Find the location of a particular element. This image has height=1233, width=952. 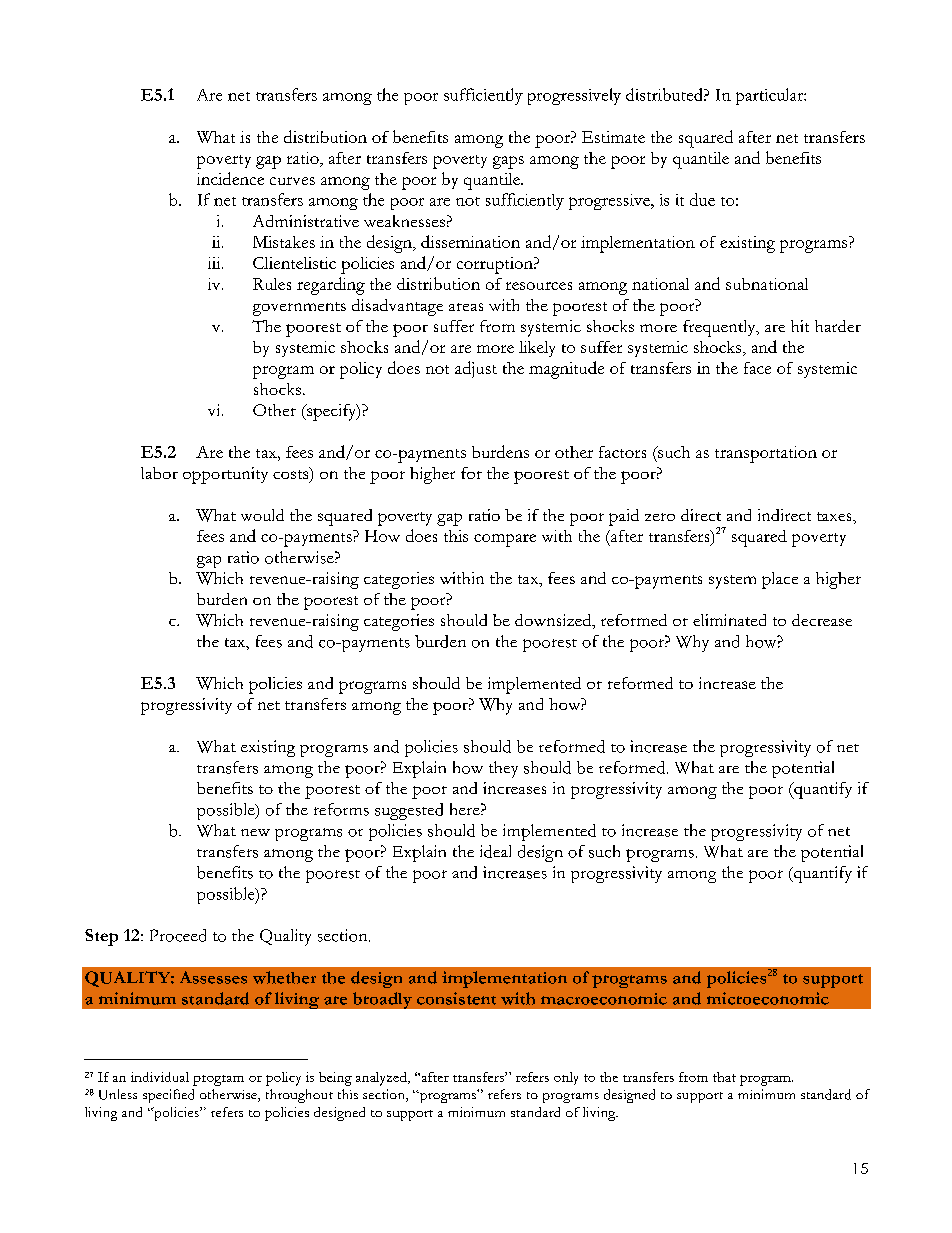

ideal is located at coordinates (495, 851).
